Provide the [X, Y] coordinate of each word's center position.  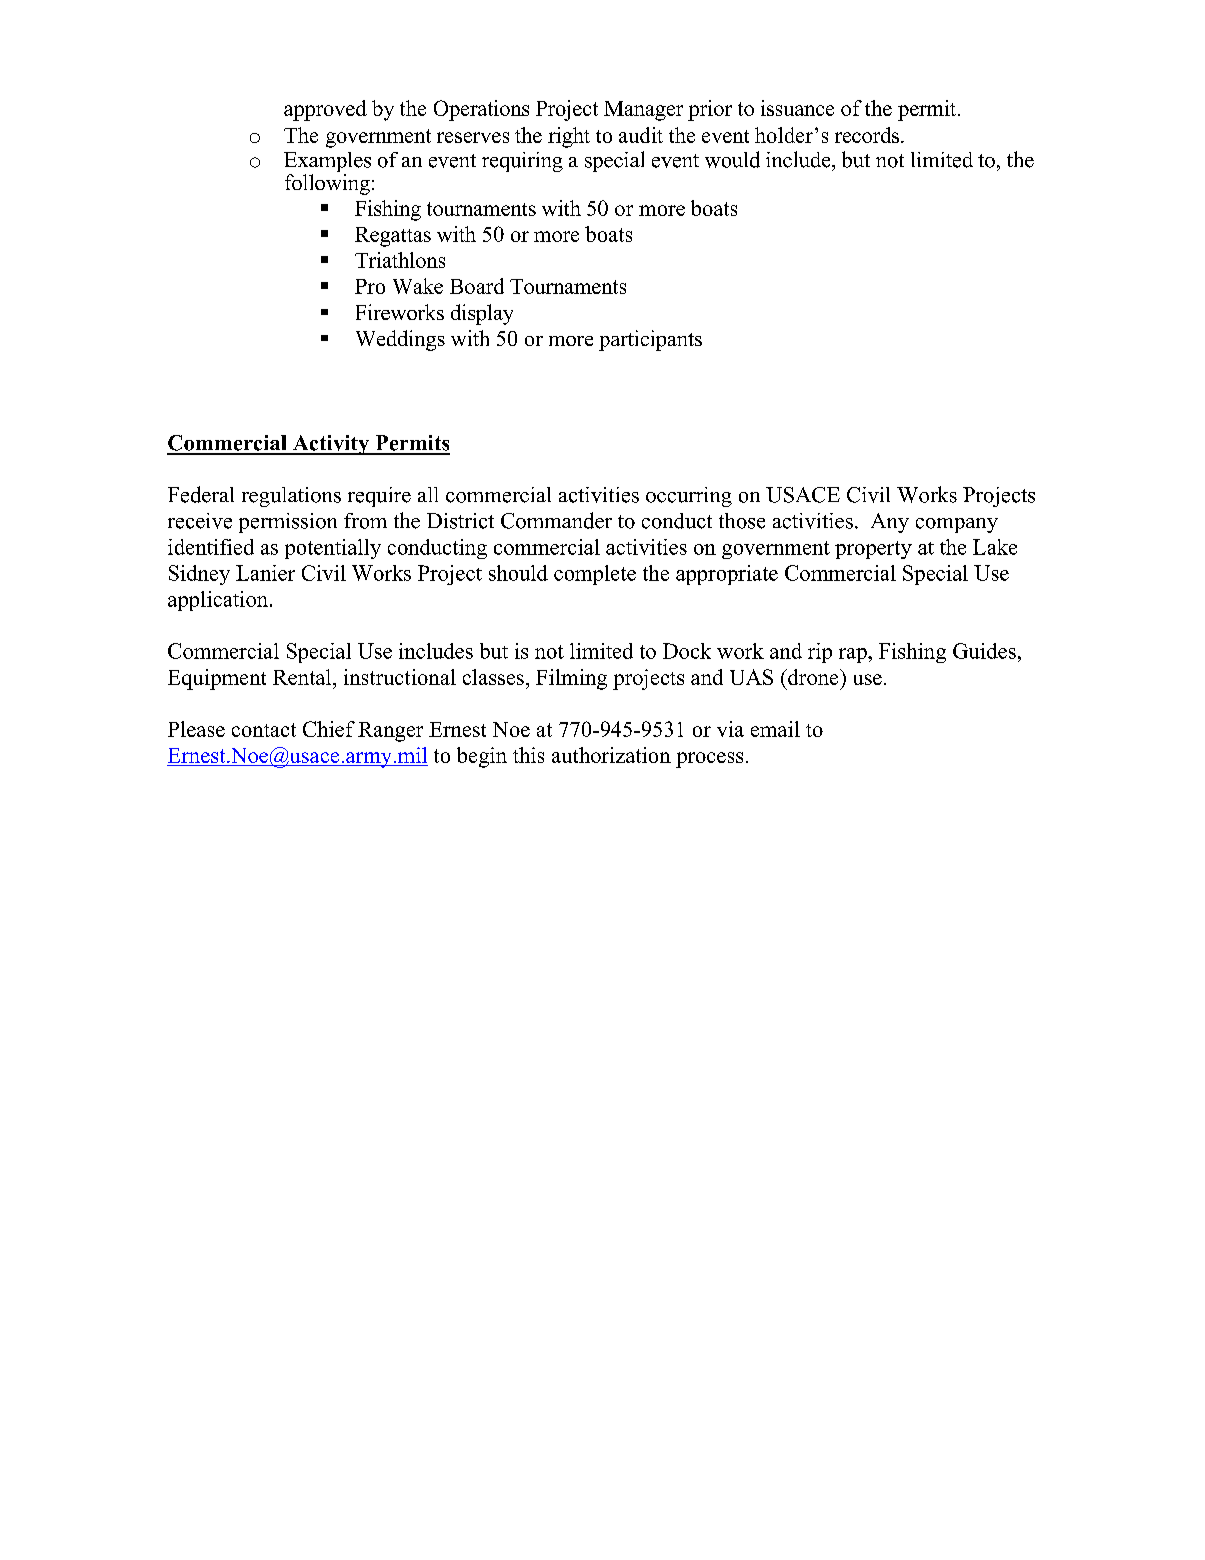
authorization [611, 755]
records [868, 135]
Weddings [400, 340]
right [569, 137]
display [482, 314]
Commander [556, 520]
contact [264, 730]
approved [325, 110]
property [873, 550]
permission [288, 523]
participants [650, 340]
